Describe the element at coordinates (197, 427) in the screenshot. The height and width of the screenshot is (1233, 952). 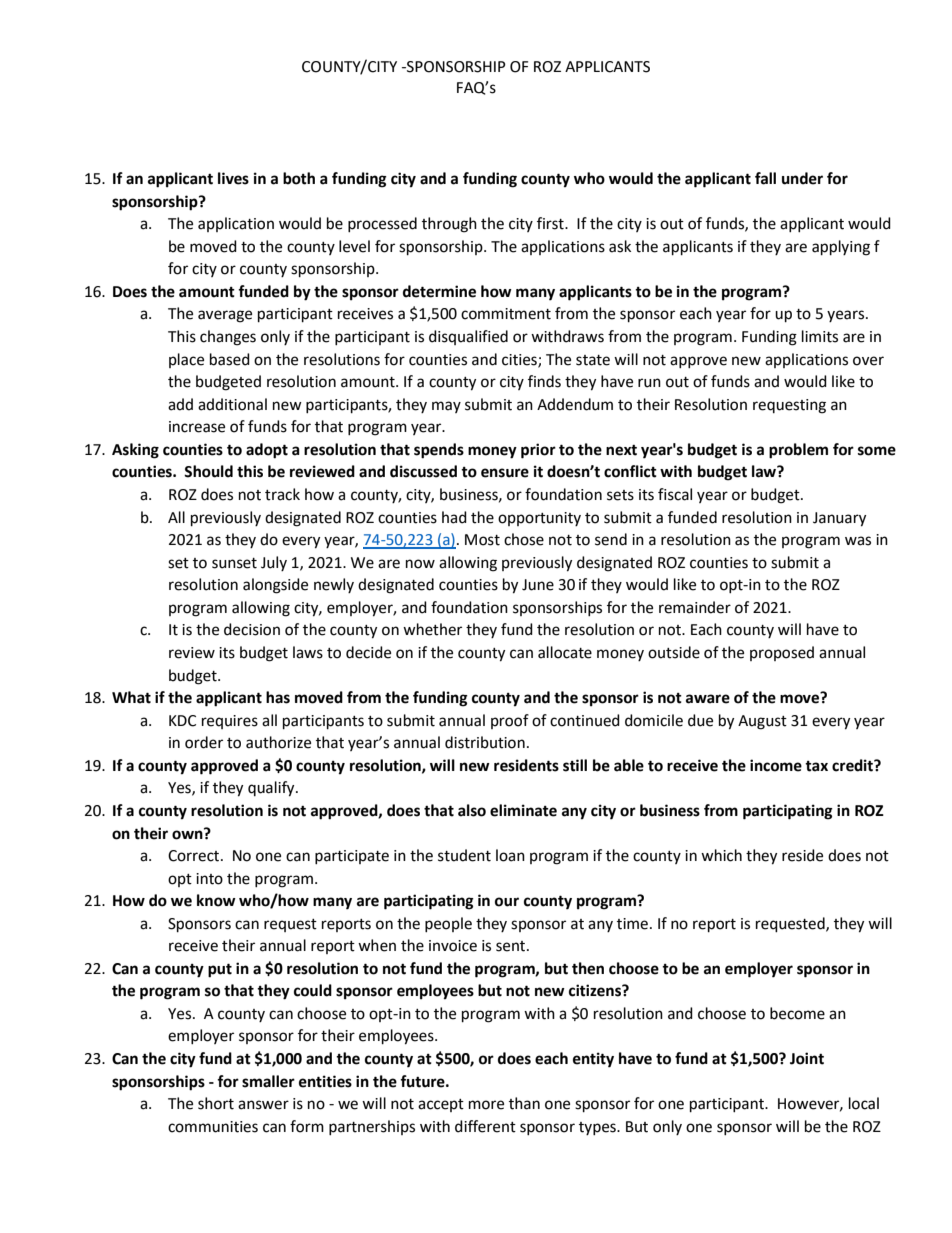
I see `increase` at that location.
